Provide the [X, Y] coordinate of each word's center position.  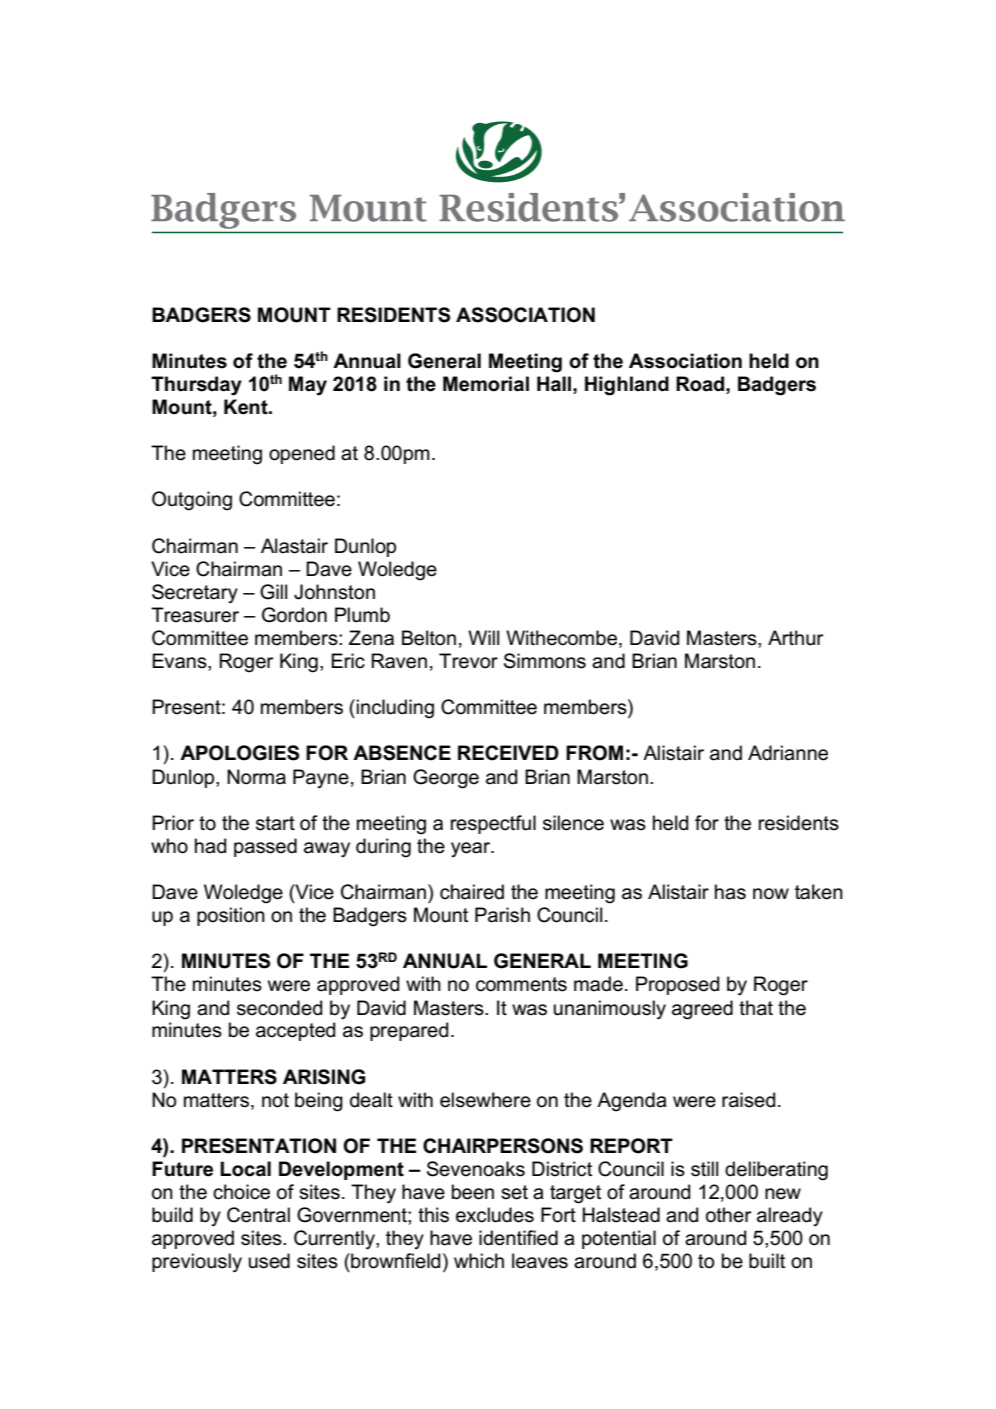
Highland [627, 386]
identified [518, 1238]
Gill [273, 592]
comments [521, 984]
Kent [247, 407]
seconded [279, 1008]
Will [483, 637]
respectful [493, 824]
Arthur [796, 638]
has [730, 892]
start [275, 823]
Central [258, 1215]
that [756, 1008]
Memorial [486, 384]
